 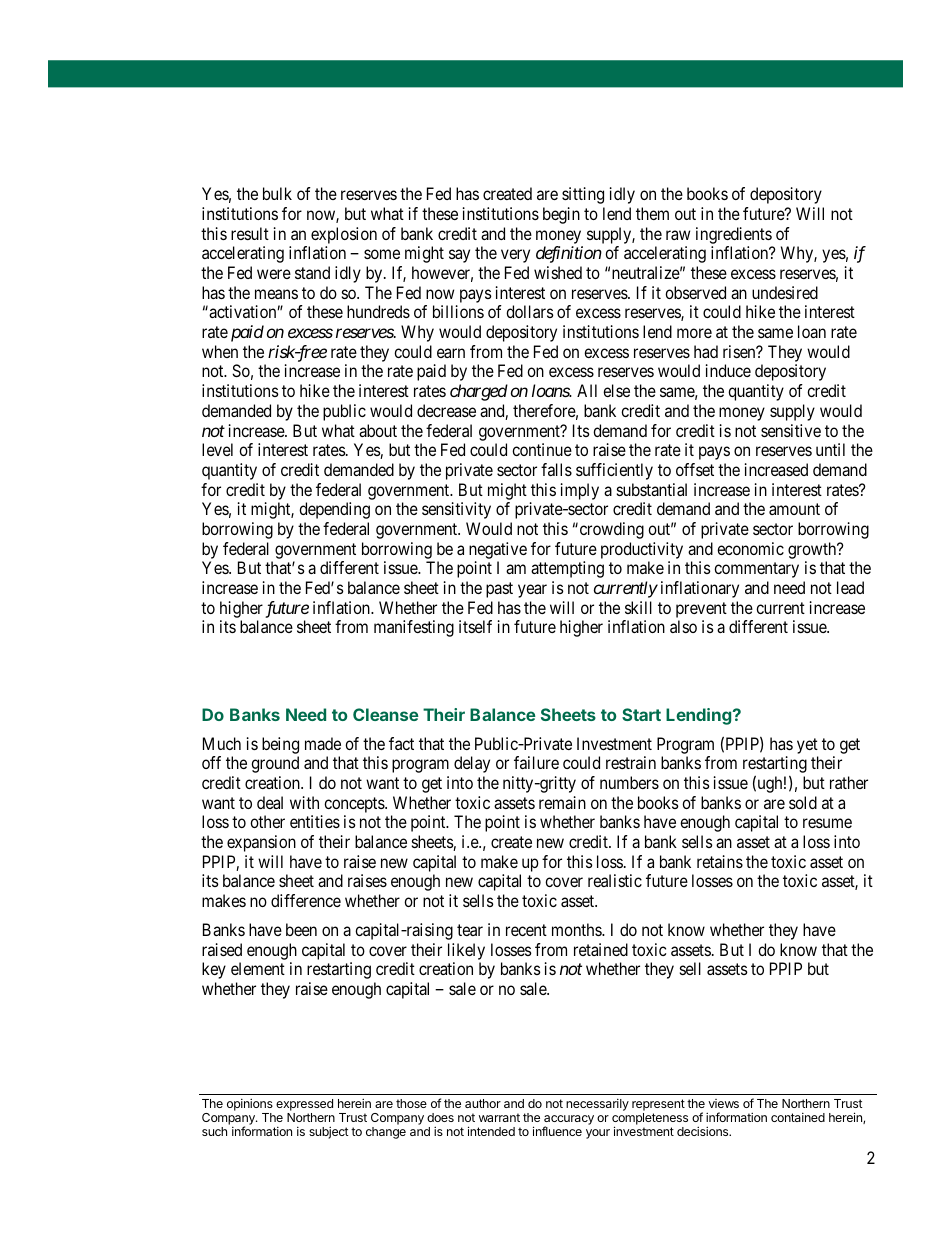 I want to click on when, so click(x=220, y=351).
